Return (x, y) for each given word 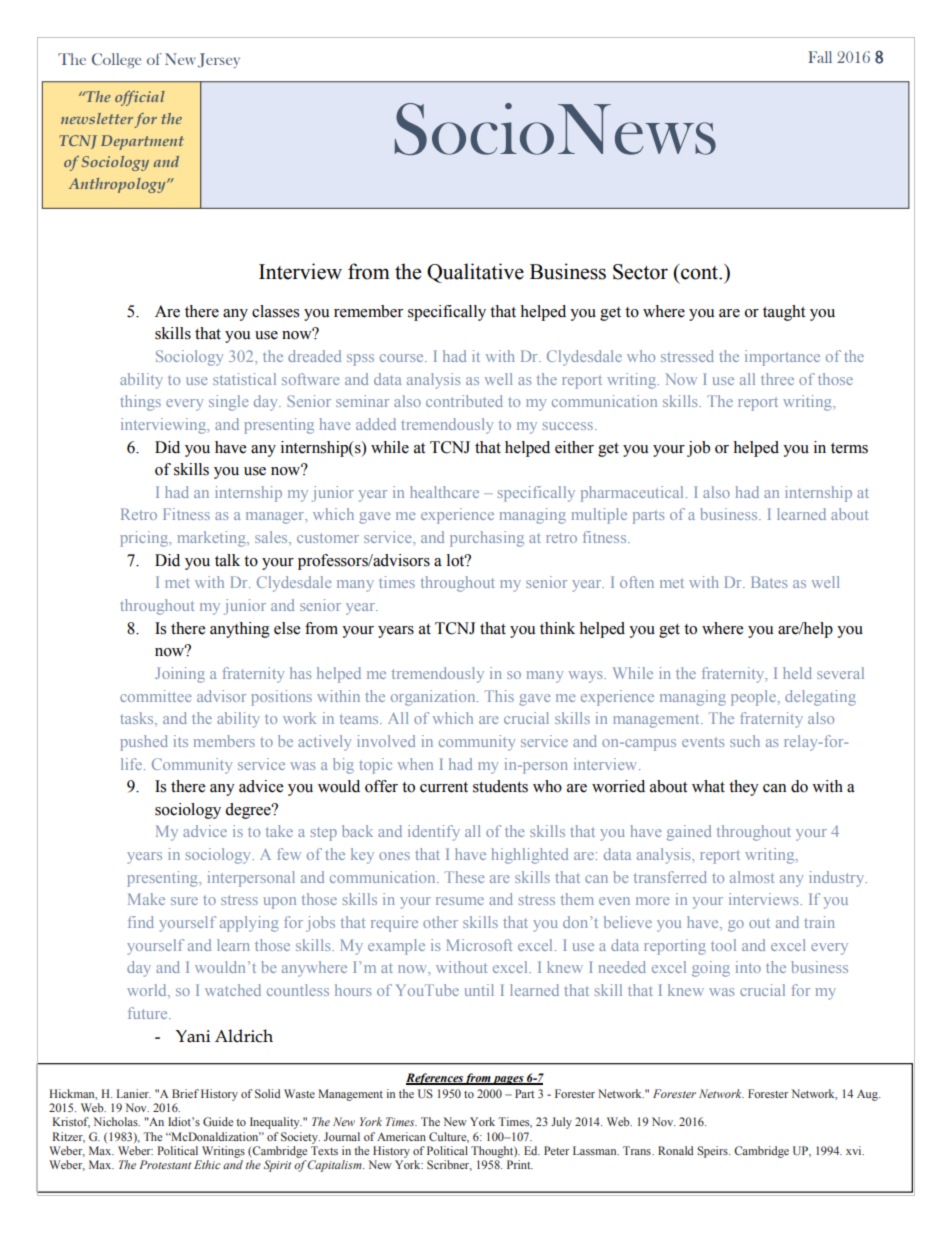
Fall (820, 57)
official (140, 98)
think (557, 628)
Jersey (219, 60)
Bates (769, 582)
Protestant (165, 1164)
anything (240, 630)
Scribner (449, 1165)
